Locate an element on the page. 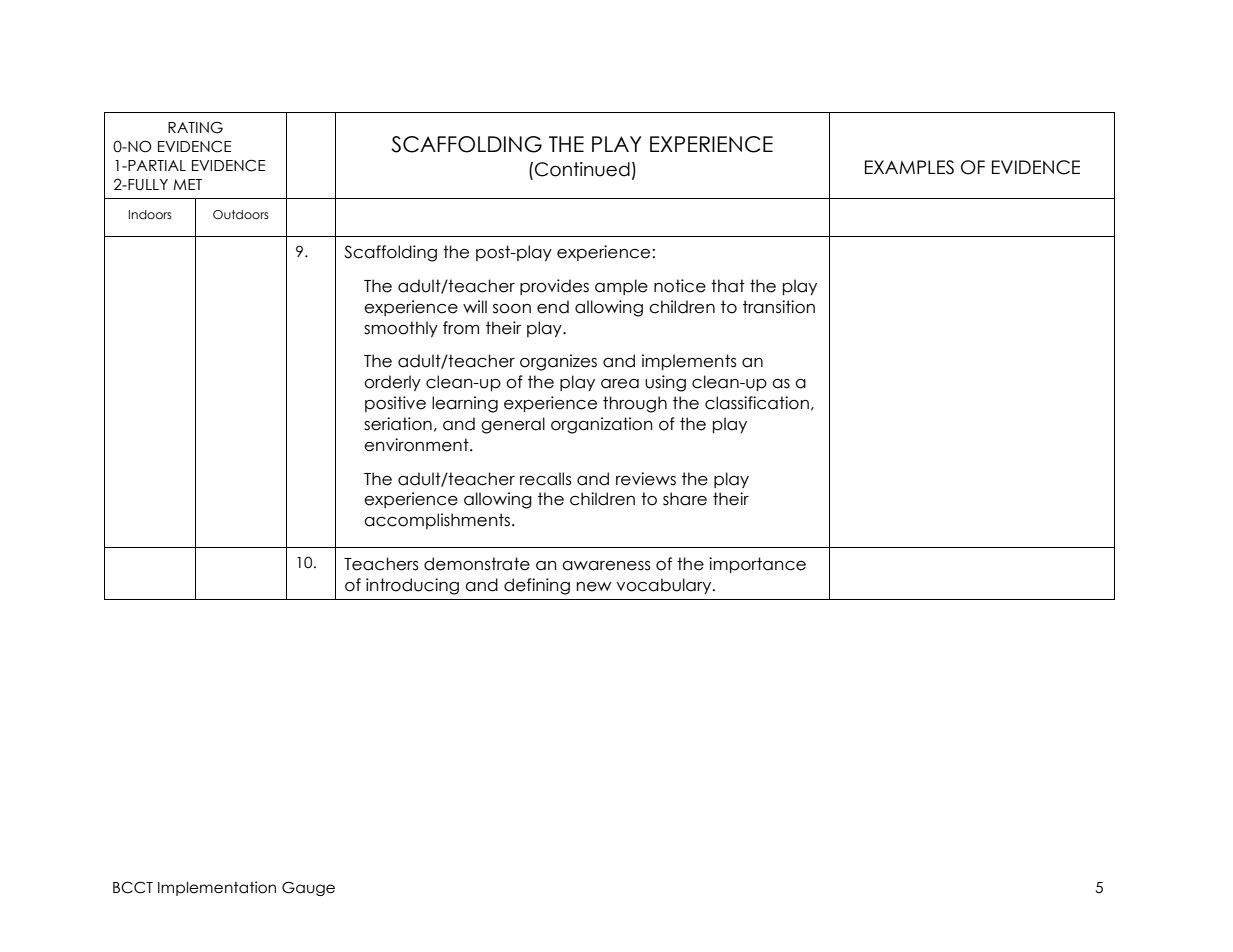 Image resolution: width=1233 pixels, height=952 pixels. new is located at coordinates (594, 587).
